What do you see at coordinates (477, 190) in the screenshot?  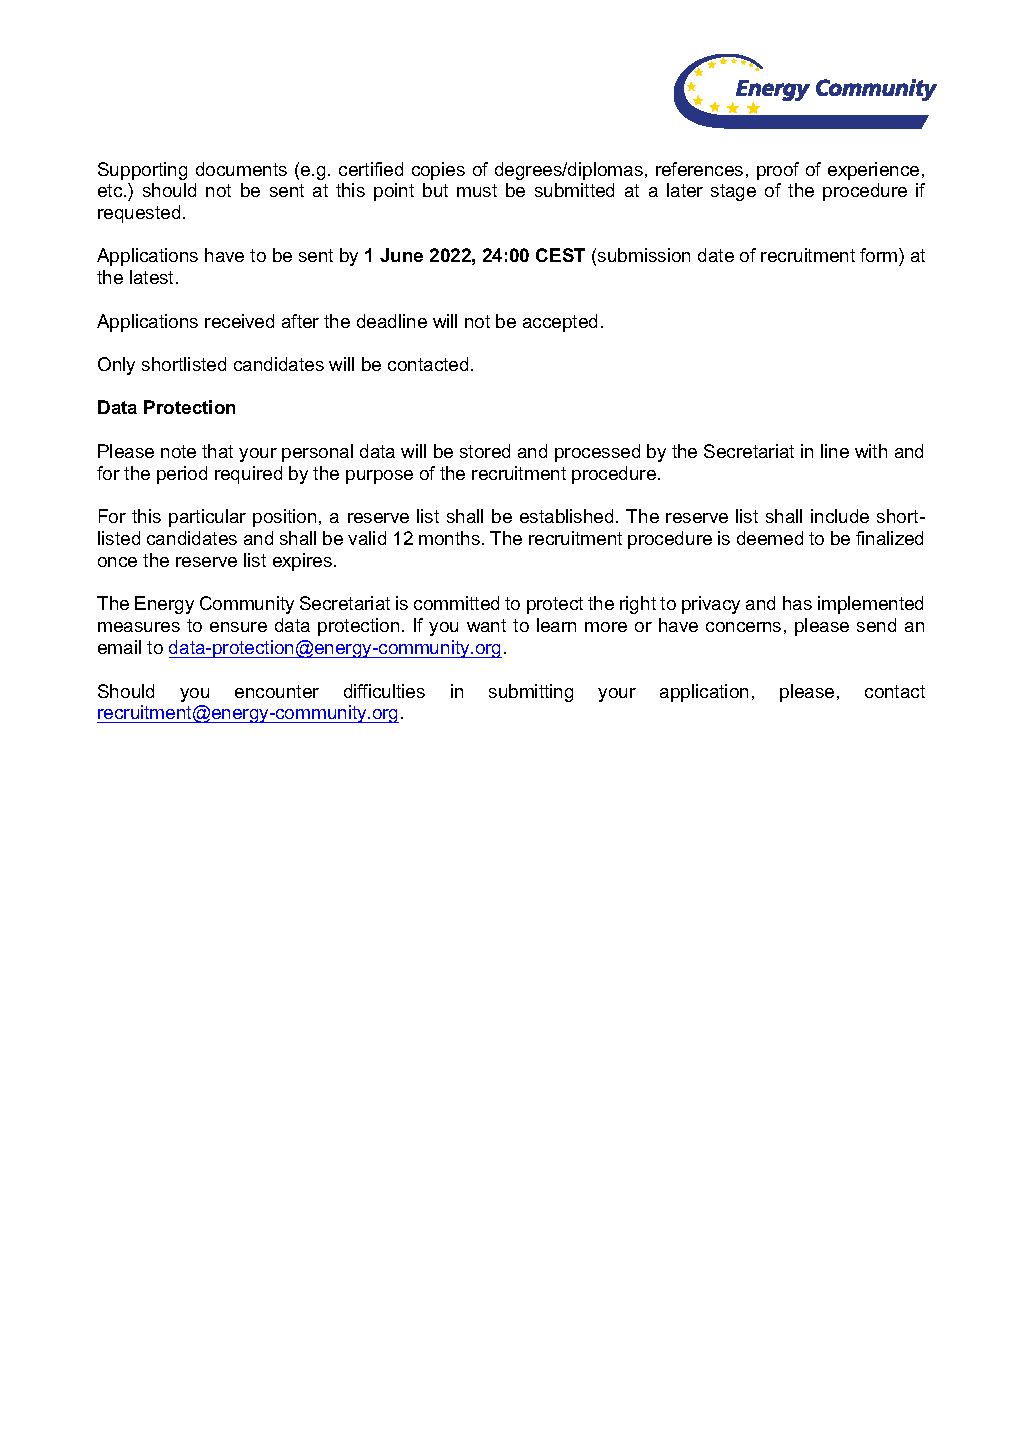 I see `must` at bounding box center [477, 190].
